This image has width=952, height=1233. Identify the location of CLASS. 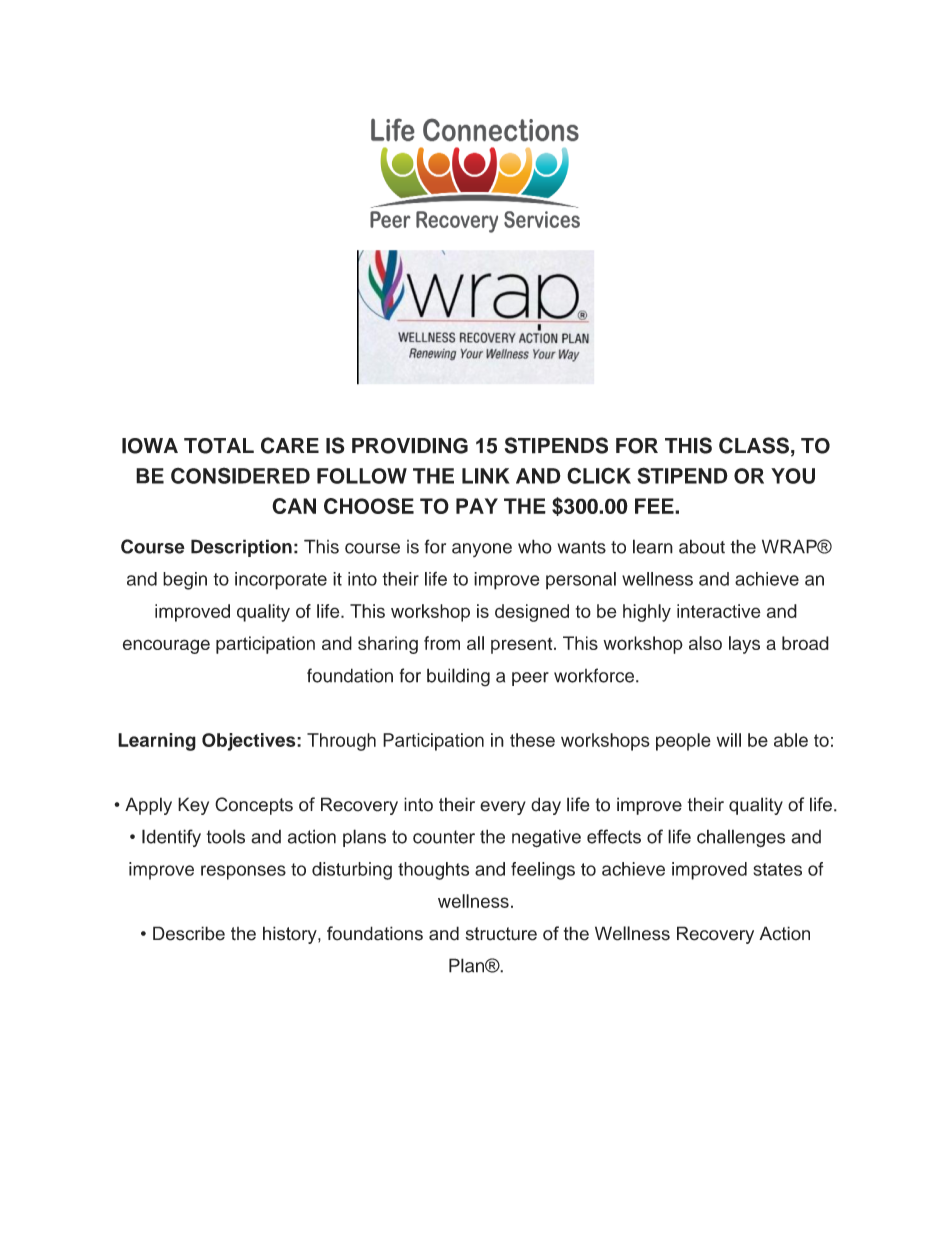
(754, 445).
